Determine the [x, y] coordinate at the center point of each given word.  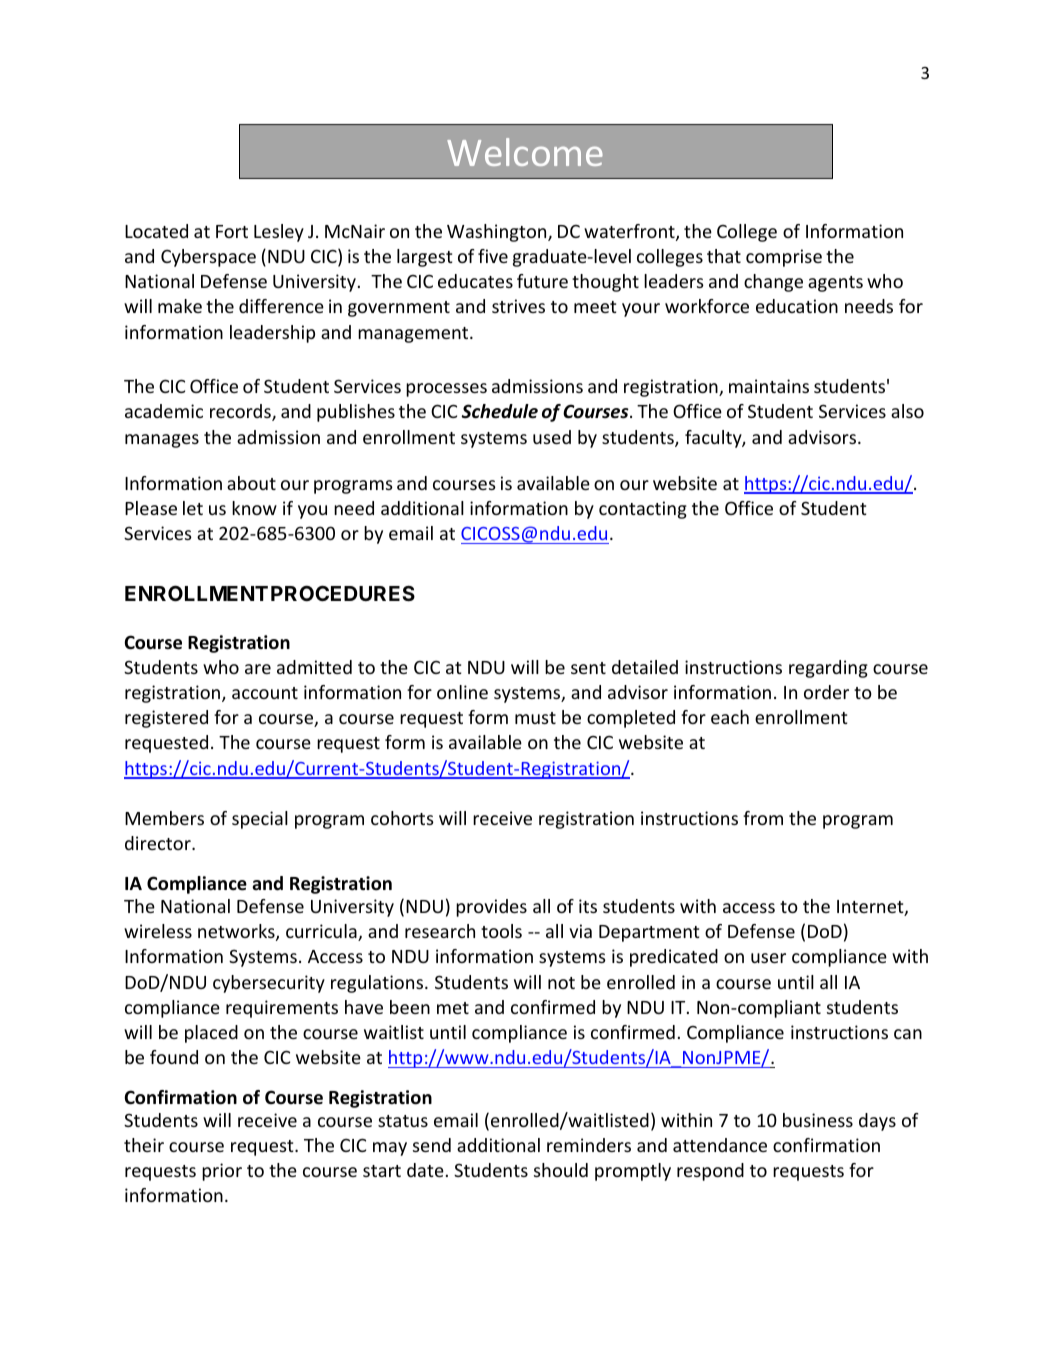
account [265, 693]
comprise [784, 258]
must [535, 718]
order [826, 692]
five [493, 256]
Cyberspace [208, 258]
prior [222, 1172]
